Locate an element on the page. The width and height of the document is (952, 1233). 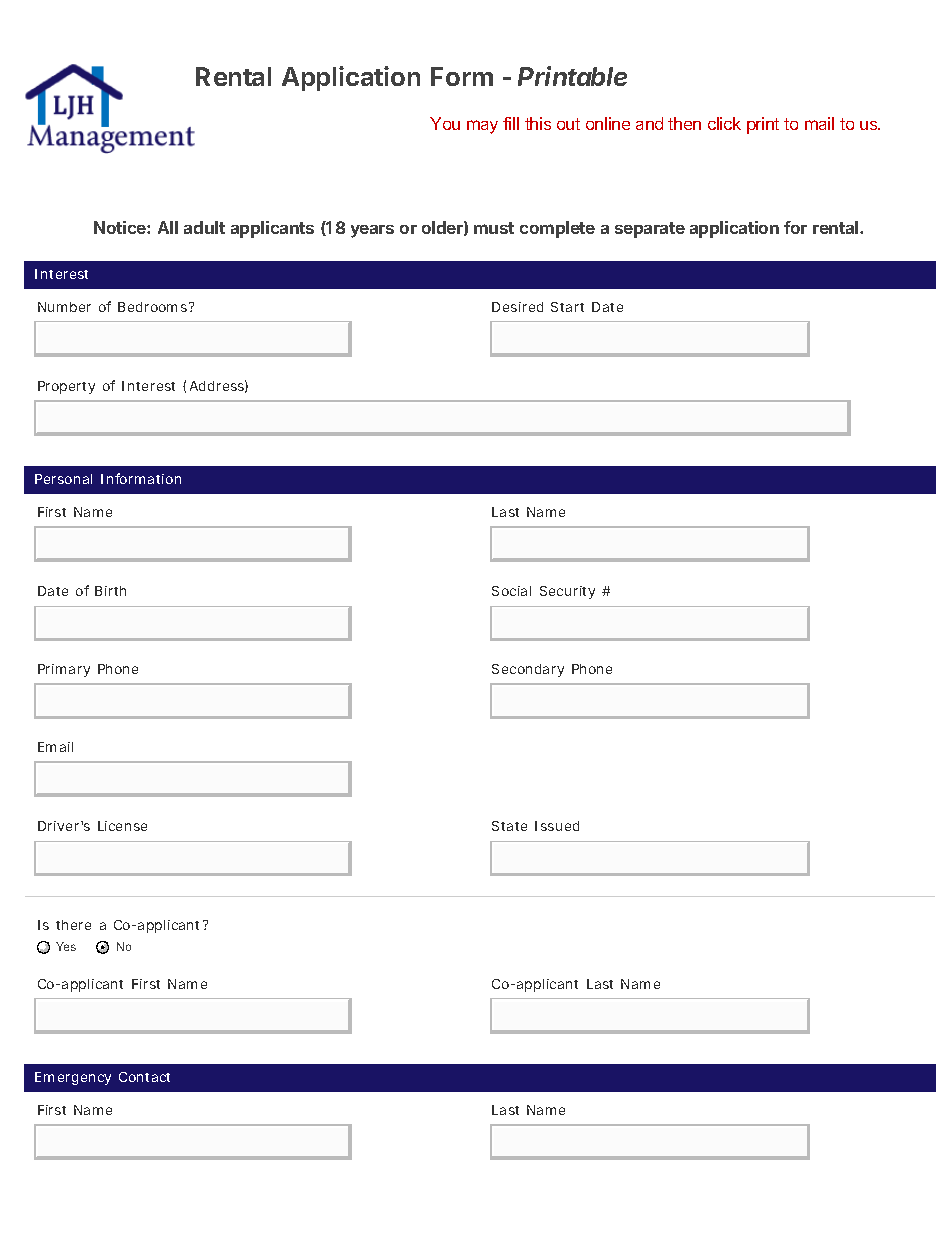
Social is located at coordinates (511, 591).
